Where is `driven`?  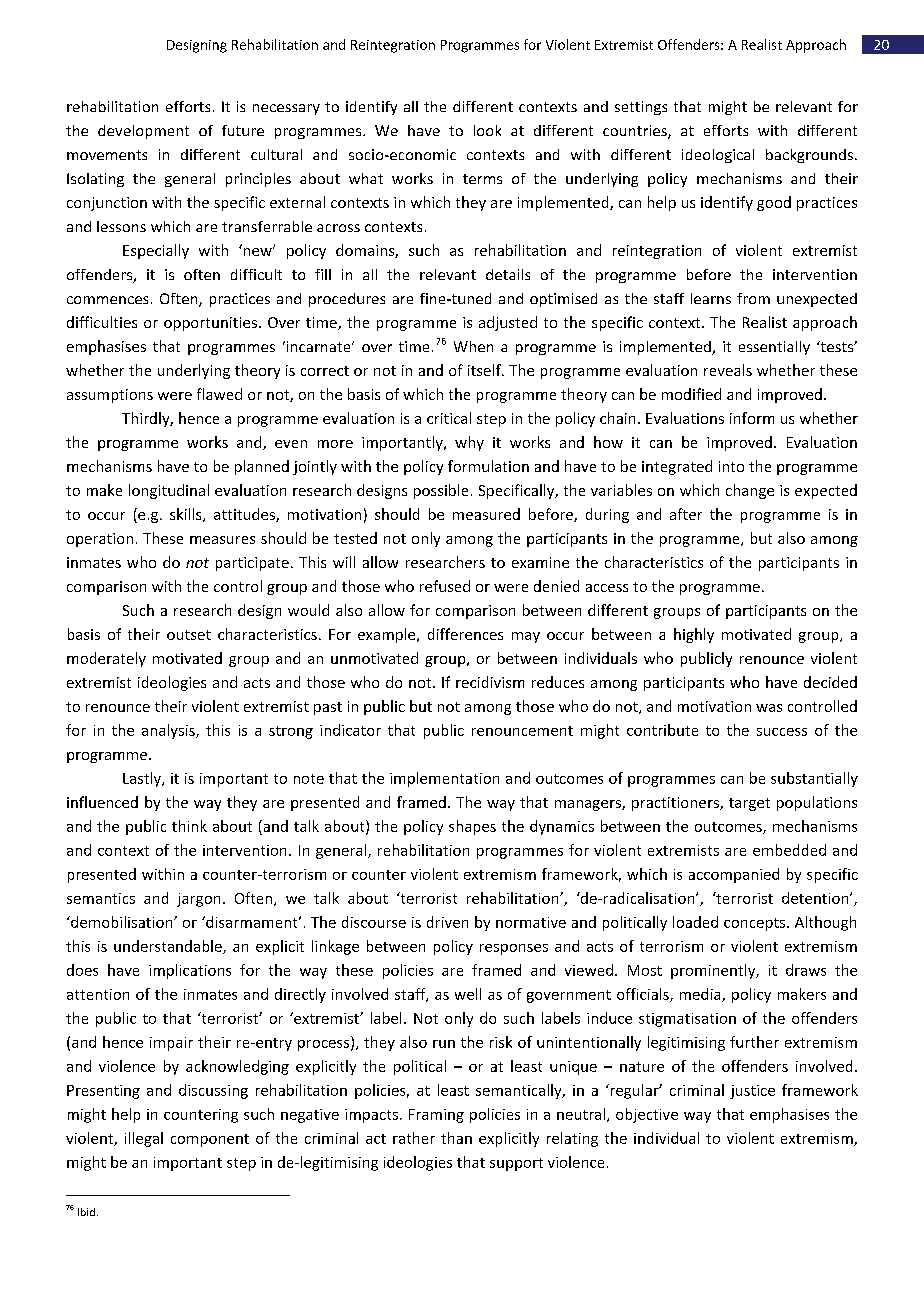
driven is located at coordinates (447, 922).
